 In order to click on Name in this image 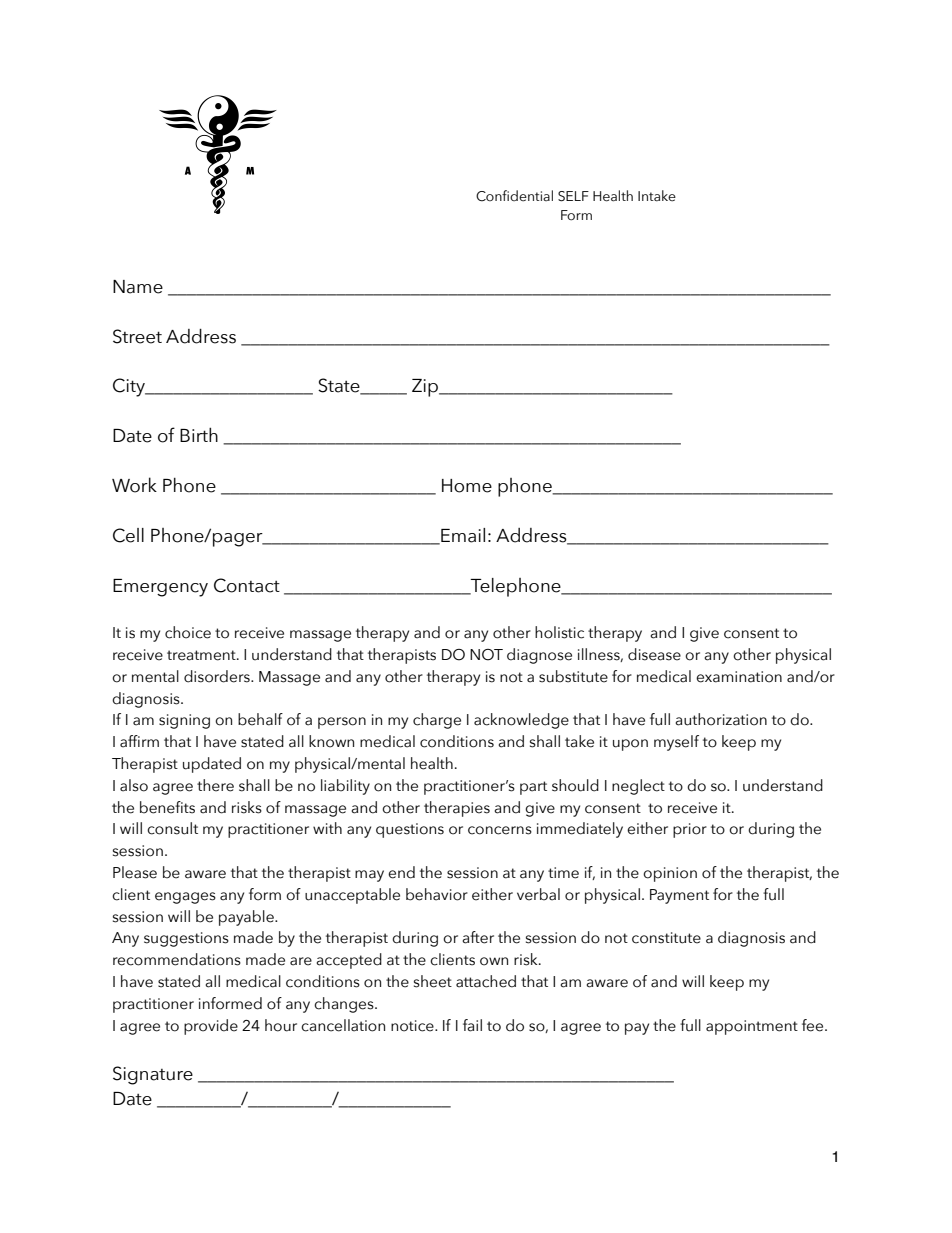, I will do `click(138, 287)`.
